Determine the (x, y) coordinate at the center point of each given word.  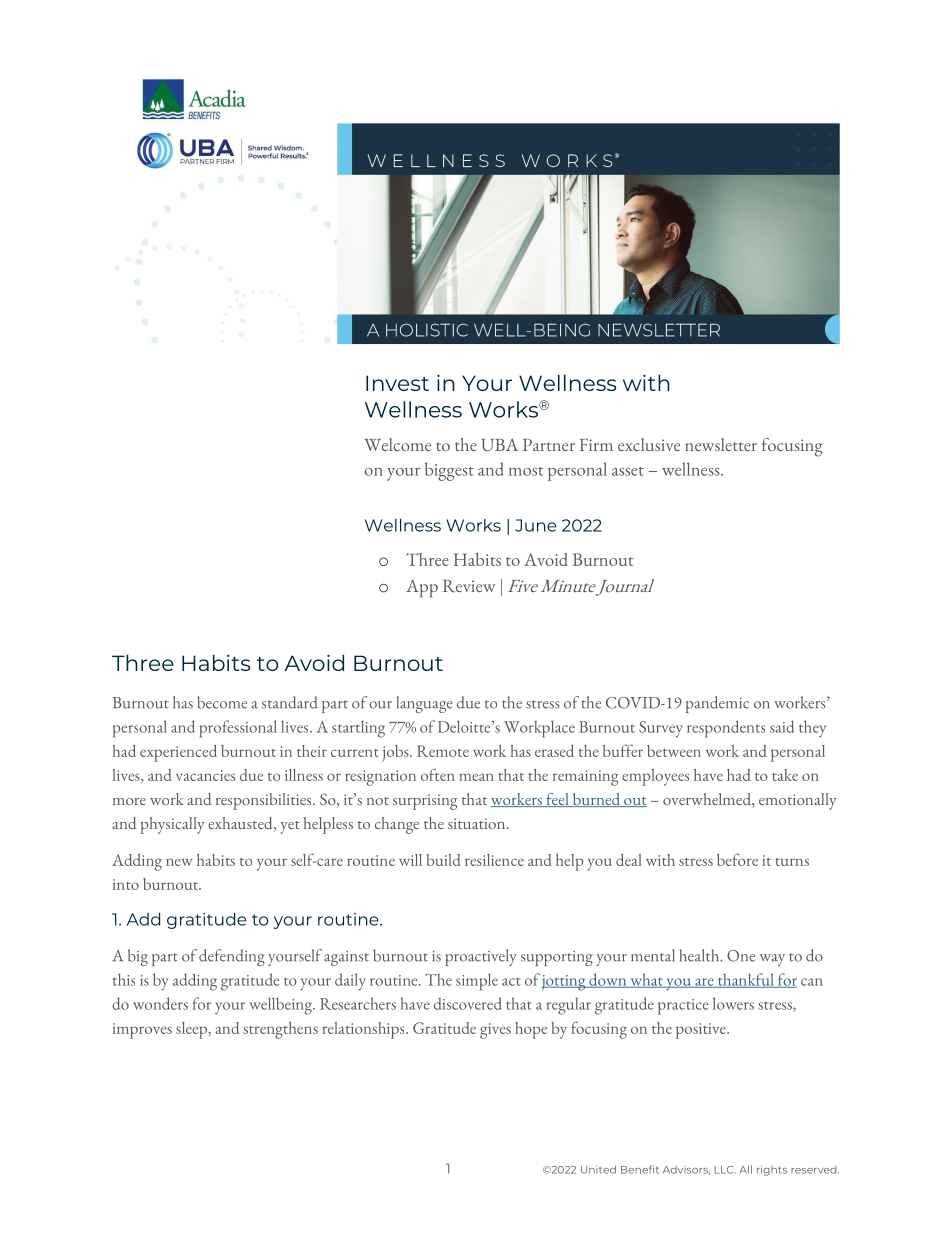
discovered (468, 1003)
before (737, 859)
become (222, 702)
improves (142, 1031)
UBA (500, 444)
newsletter (721, 444)
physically (172, 825)
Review (469, 586)
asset (628, 471)
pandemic (717, 704)
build (443, 860)
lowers (733, 1003)
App (422, 589)
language (424, 704)
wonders (160, 1003)
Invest (397, 383)
